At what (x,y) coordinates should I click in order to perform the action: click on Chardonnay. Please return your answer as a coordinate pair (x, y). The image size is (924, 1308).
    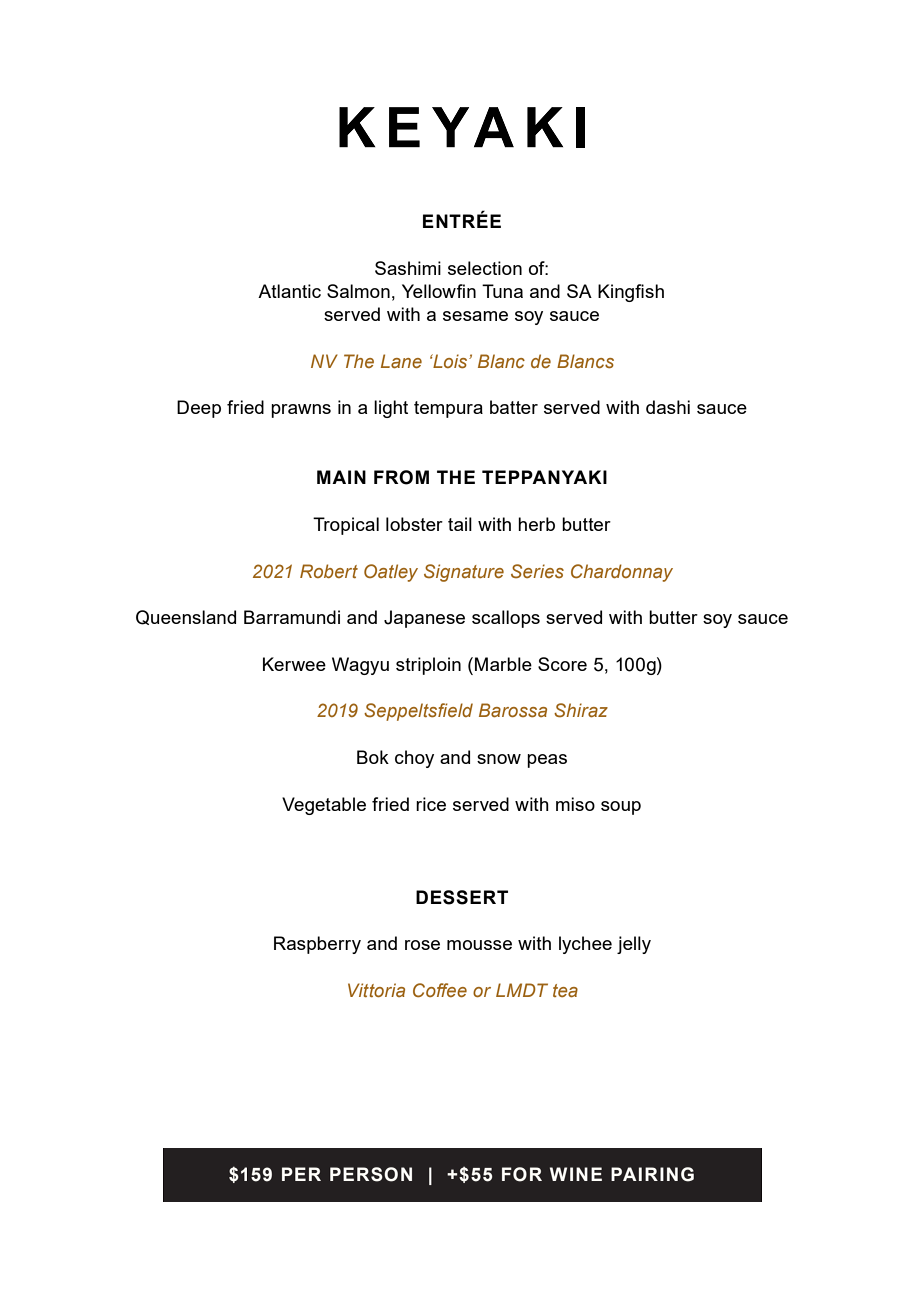
    Looking at the image, I should click on (622, 573).
